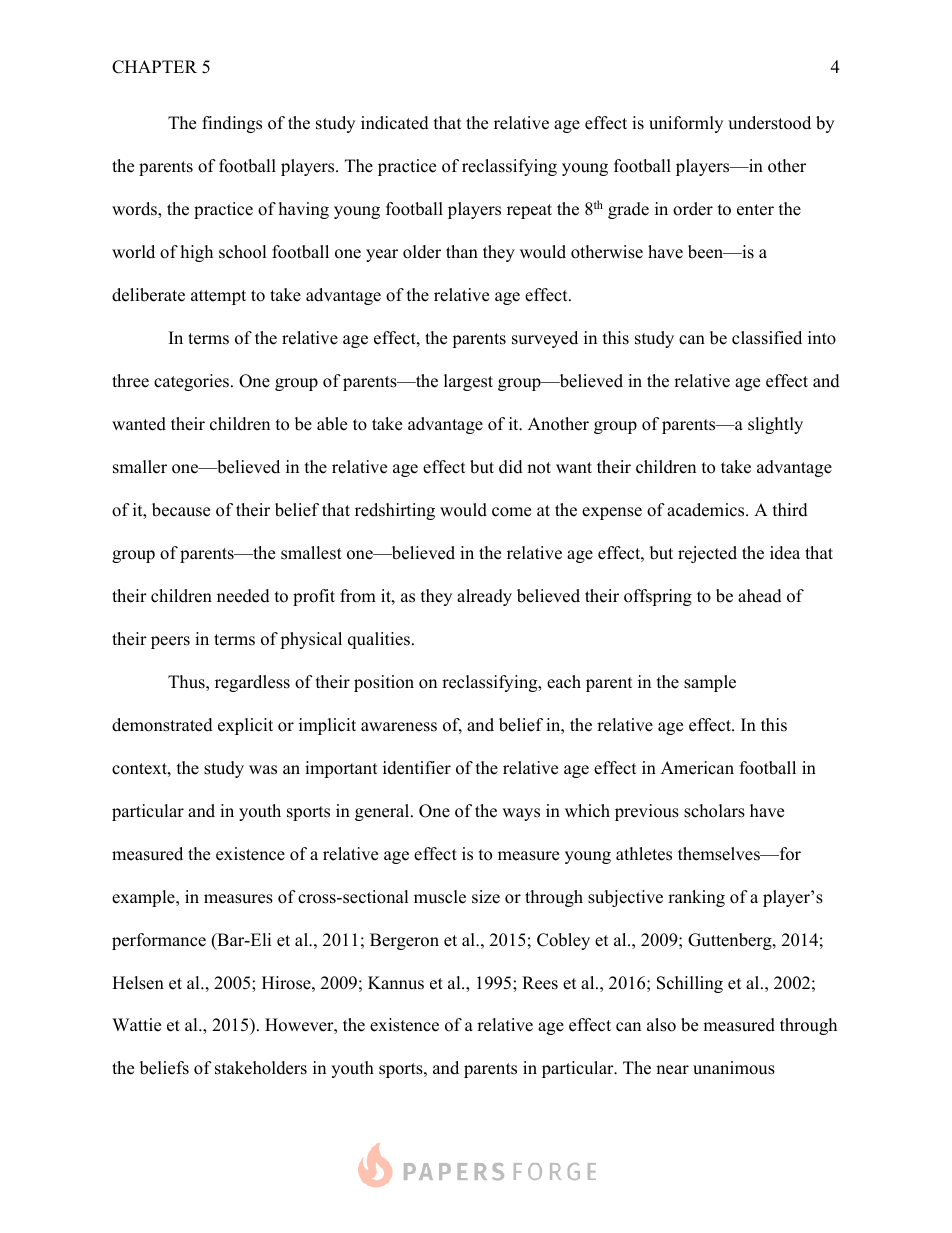  I want to click on indicated, so click(395, 123).
